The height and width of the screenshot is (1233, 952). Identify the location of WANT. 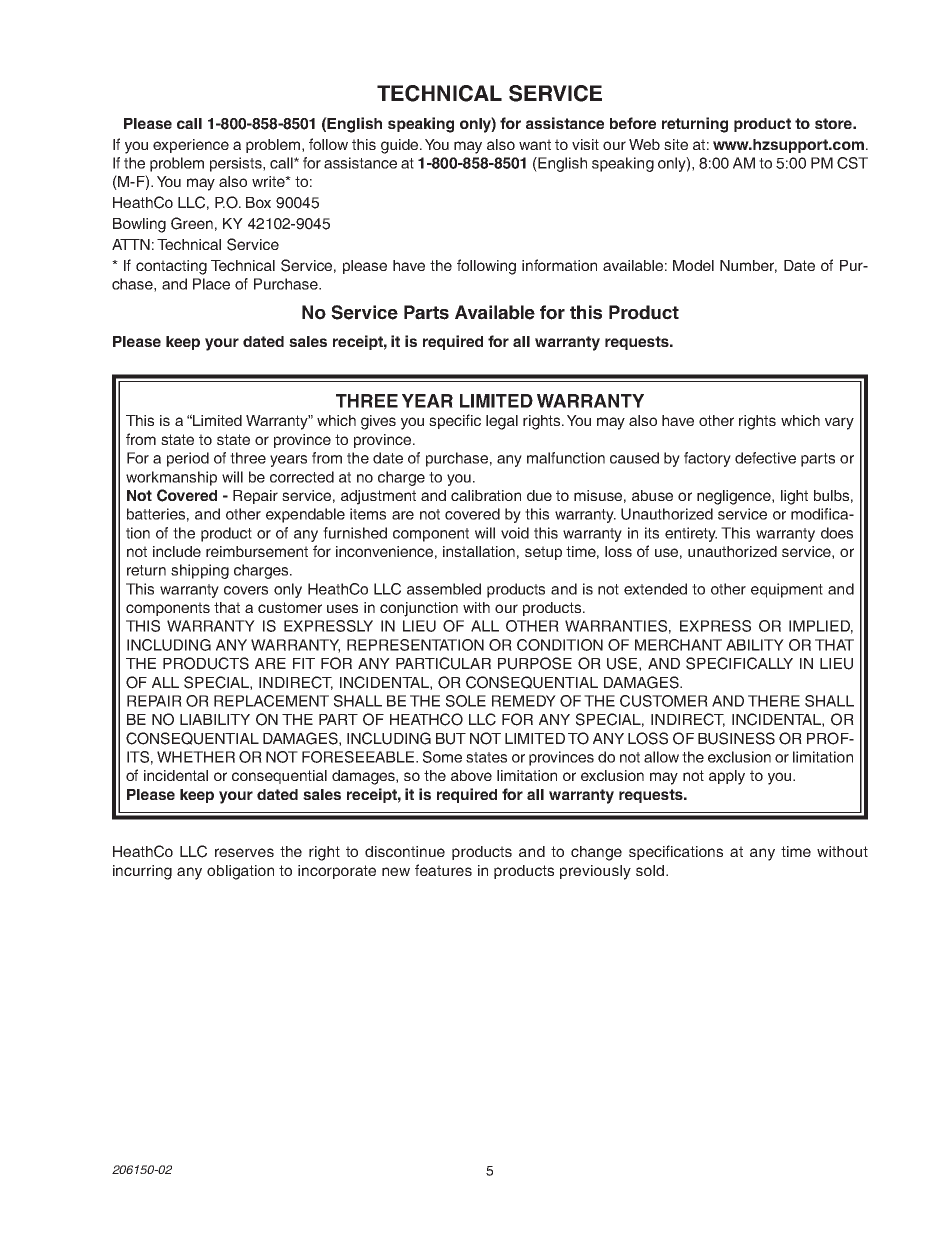
(535, 144).
